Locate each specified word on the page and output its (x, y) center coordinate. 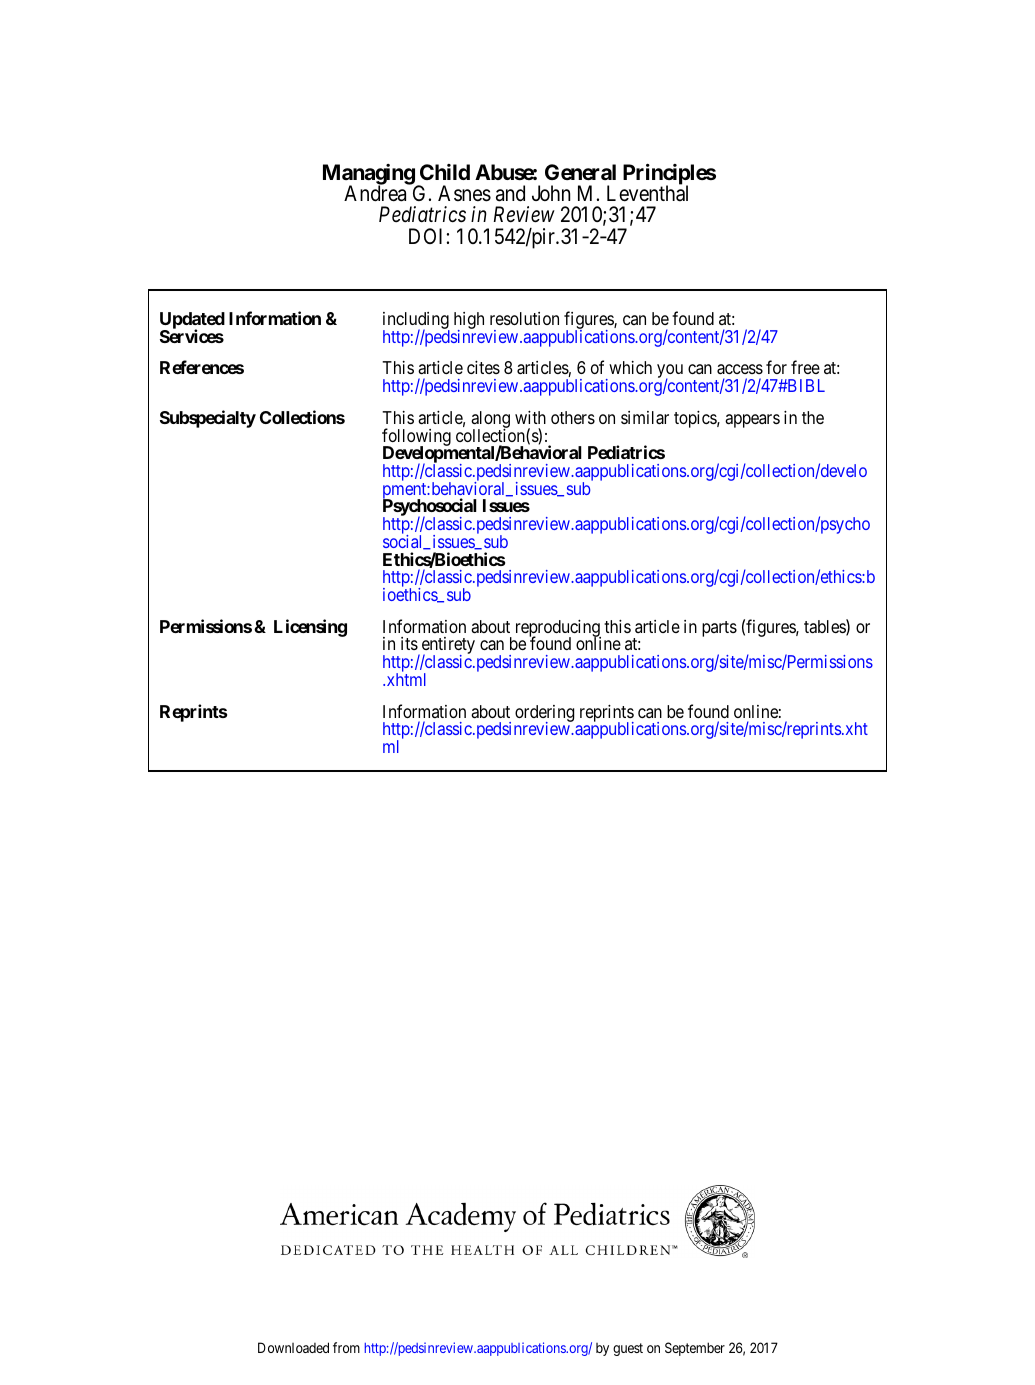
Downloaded (293, 1347)
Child (445, 172)
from (346, 1347)
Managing (369, 175)
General (580, 172)
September (695, 1349)
